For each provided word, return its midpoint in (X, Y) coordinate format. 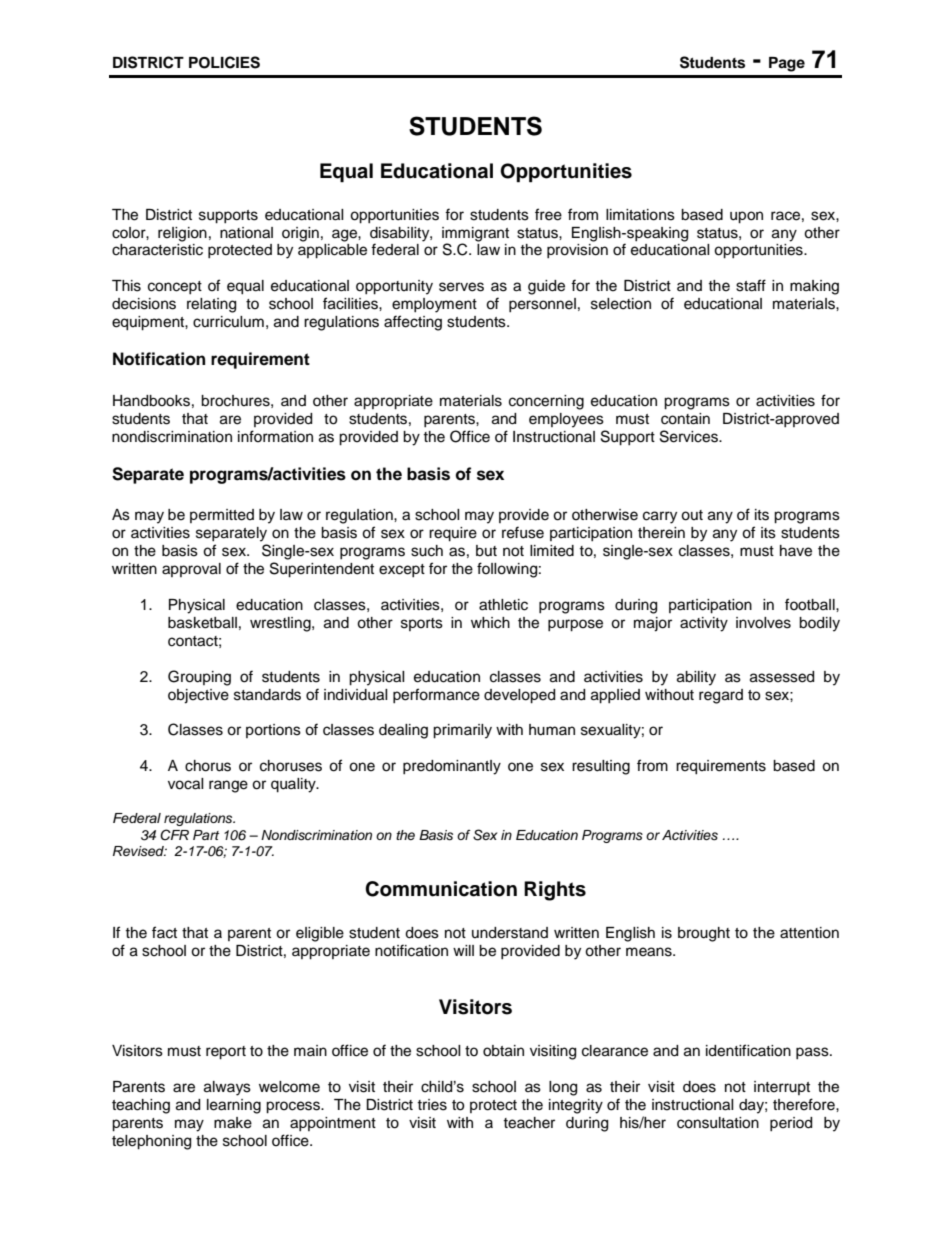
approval (191, 570)
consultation (718, 1123)
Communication (441, 889)
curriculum (228, 322)
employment (434, 305)
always (227, 1088)
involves (763, 623)
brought (704, 934)
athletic (503, 605)
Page (787, 64)
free (548, 214)
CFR (174, 835)
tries (432, 1105)
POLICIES (224, 62)
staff (751, 285)
